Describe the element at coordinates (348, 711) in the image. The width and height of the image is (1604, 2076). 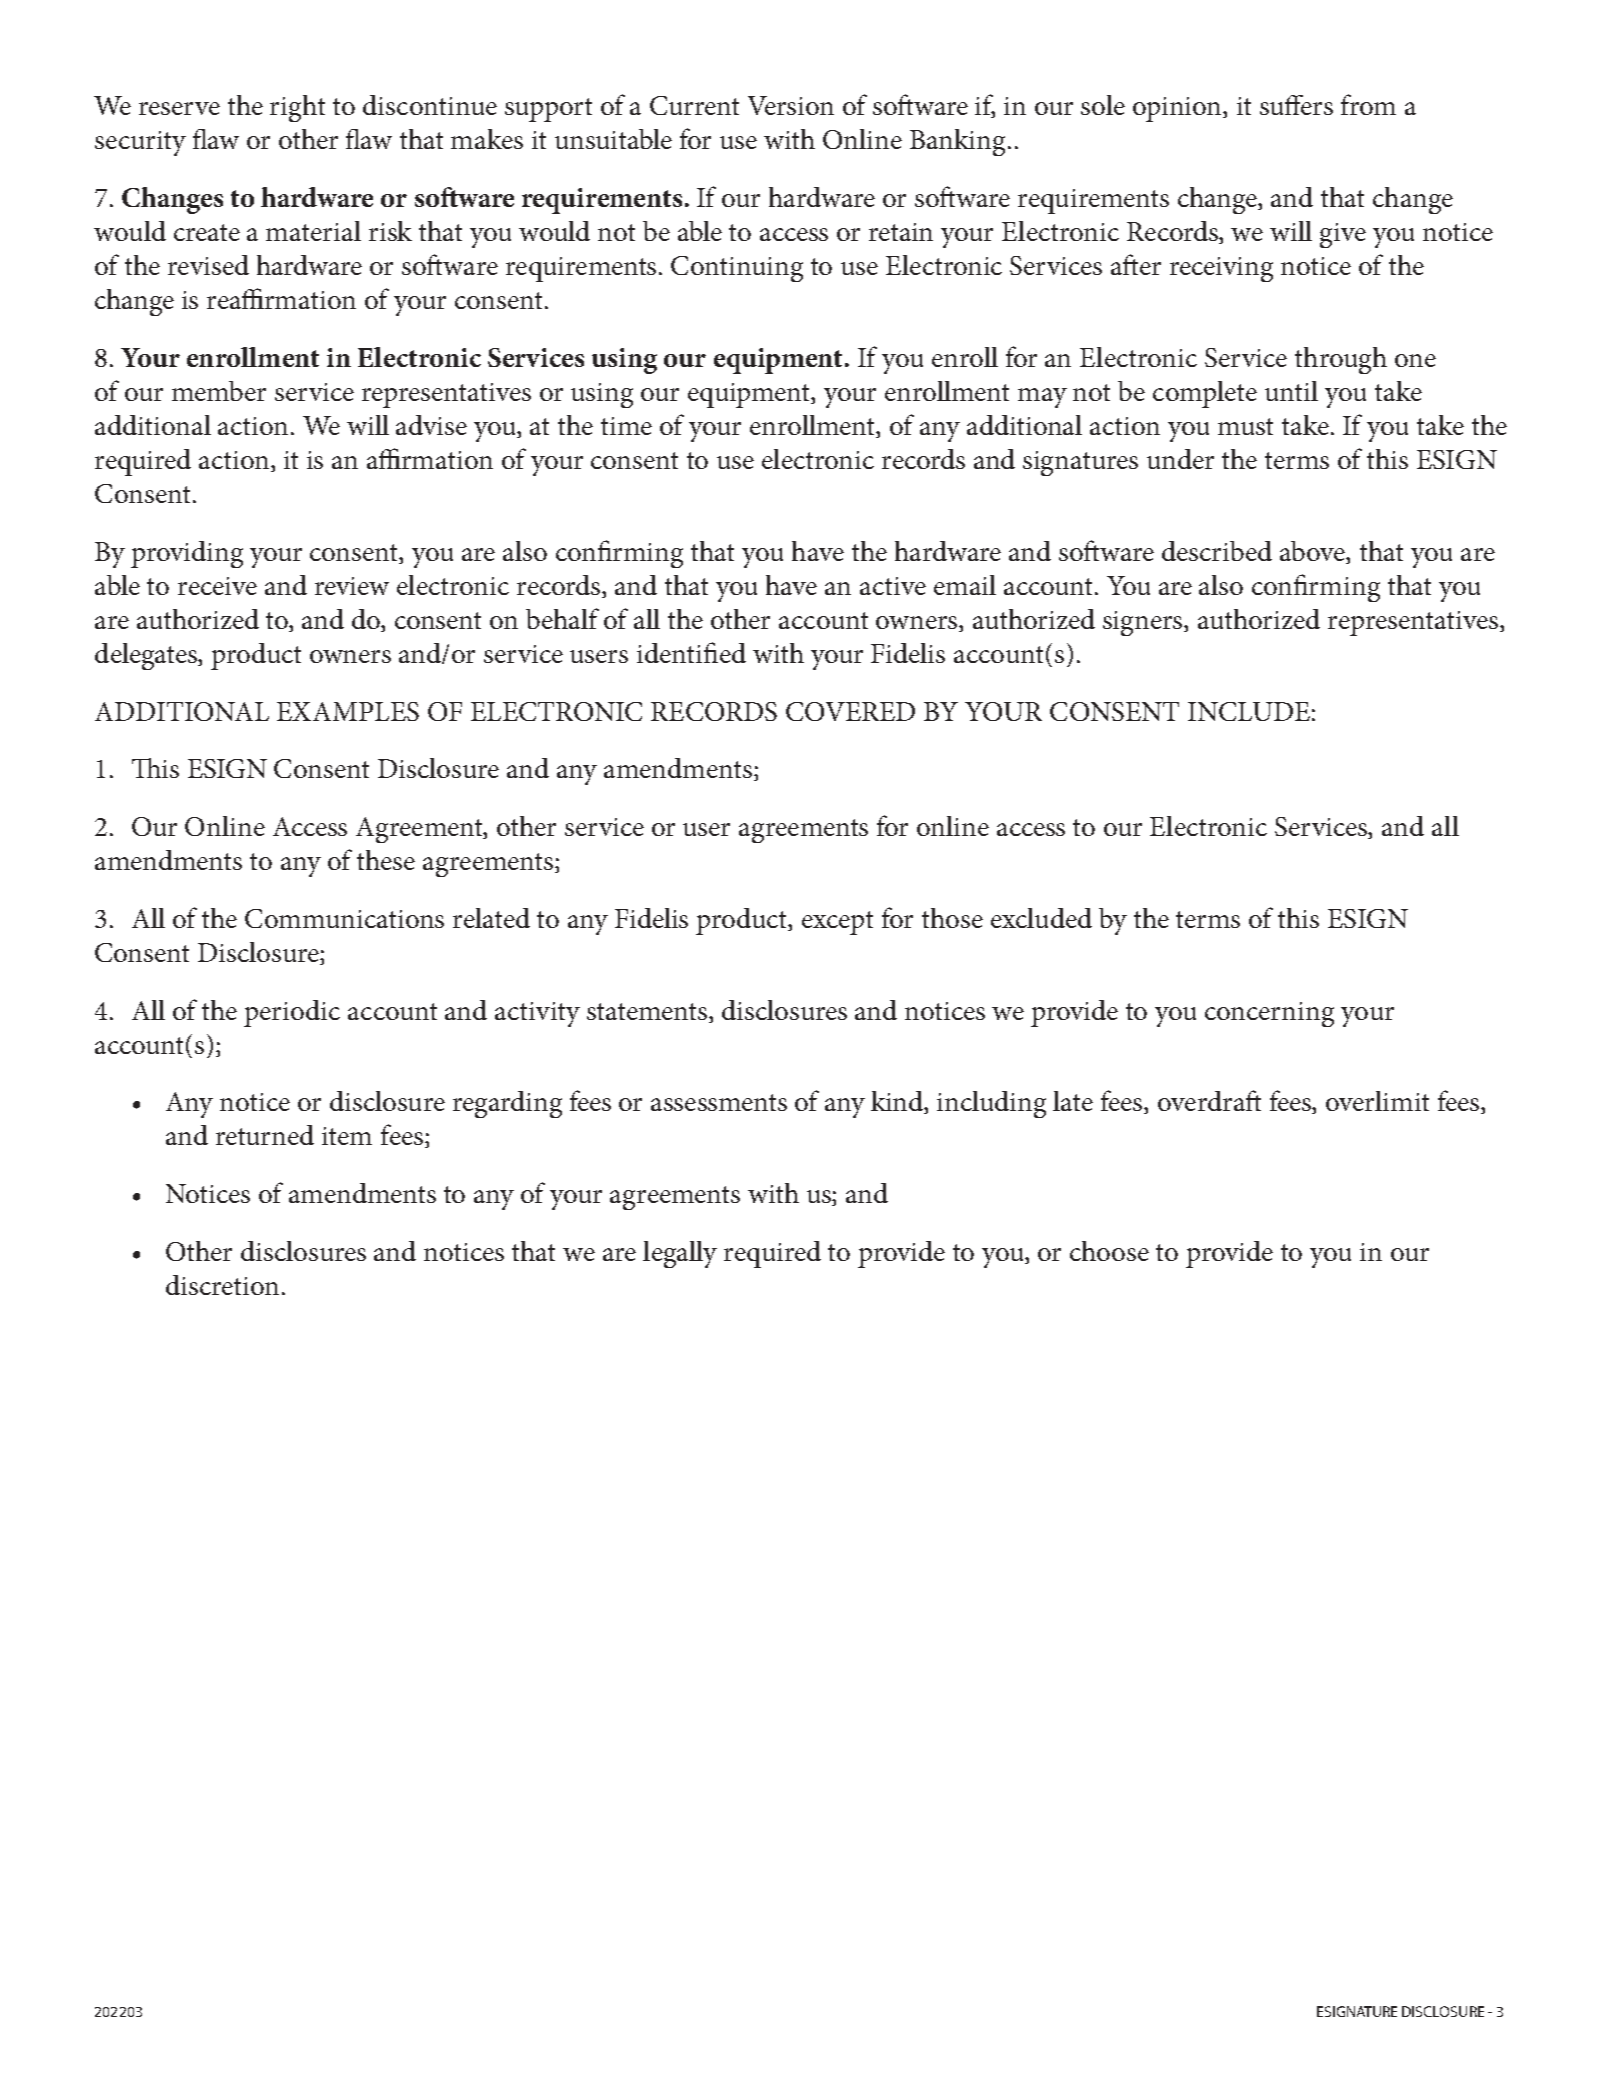
I see `EXAMPLES` at that location.
